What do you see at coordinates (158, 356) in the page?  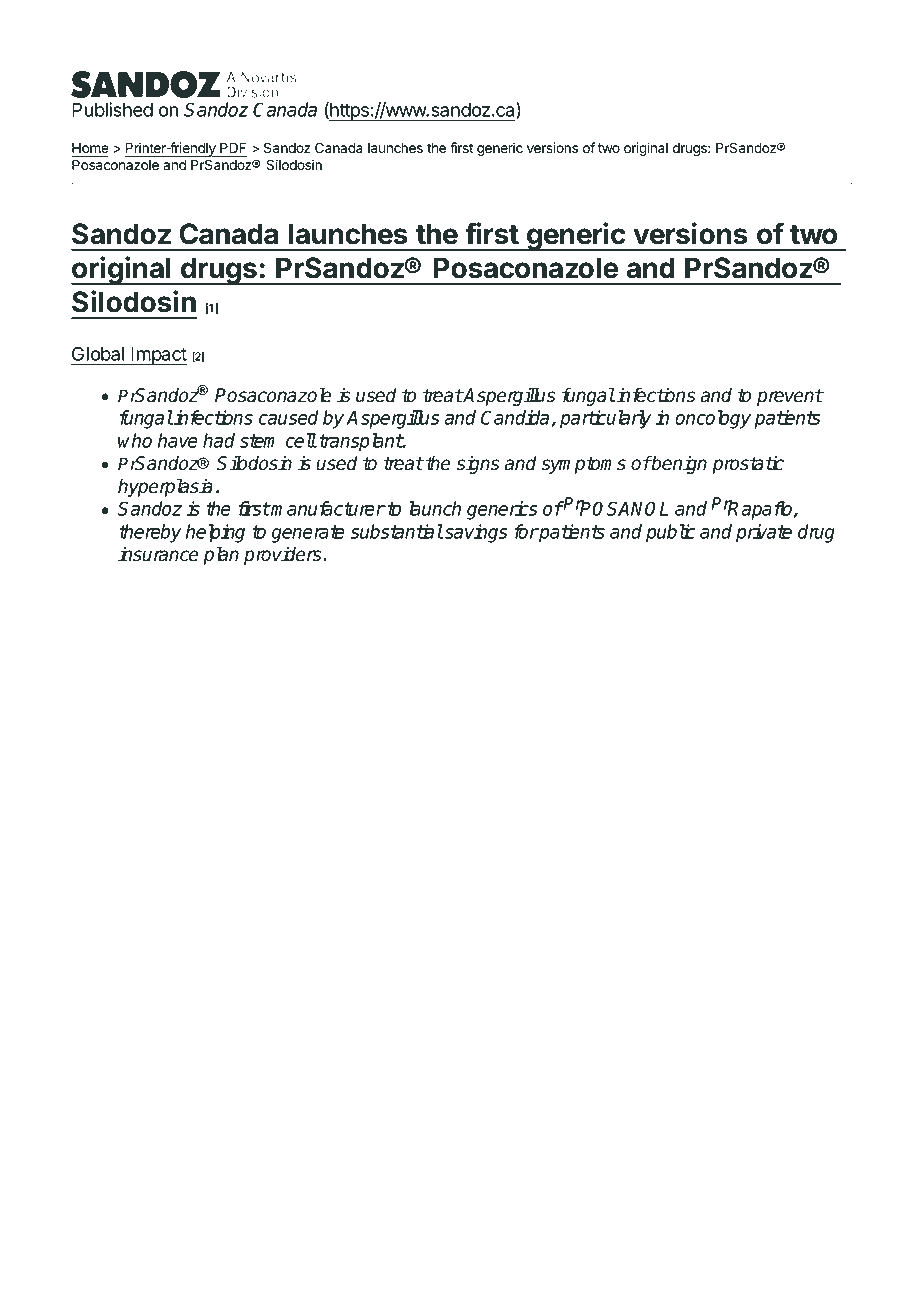 I see `Impact` at bounding box center [158, 356].
